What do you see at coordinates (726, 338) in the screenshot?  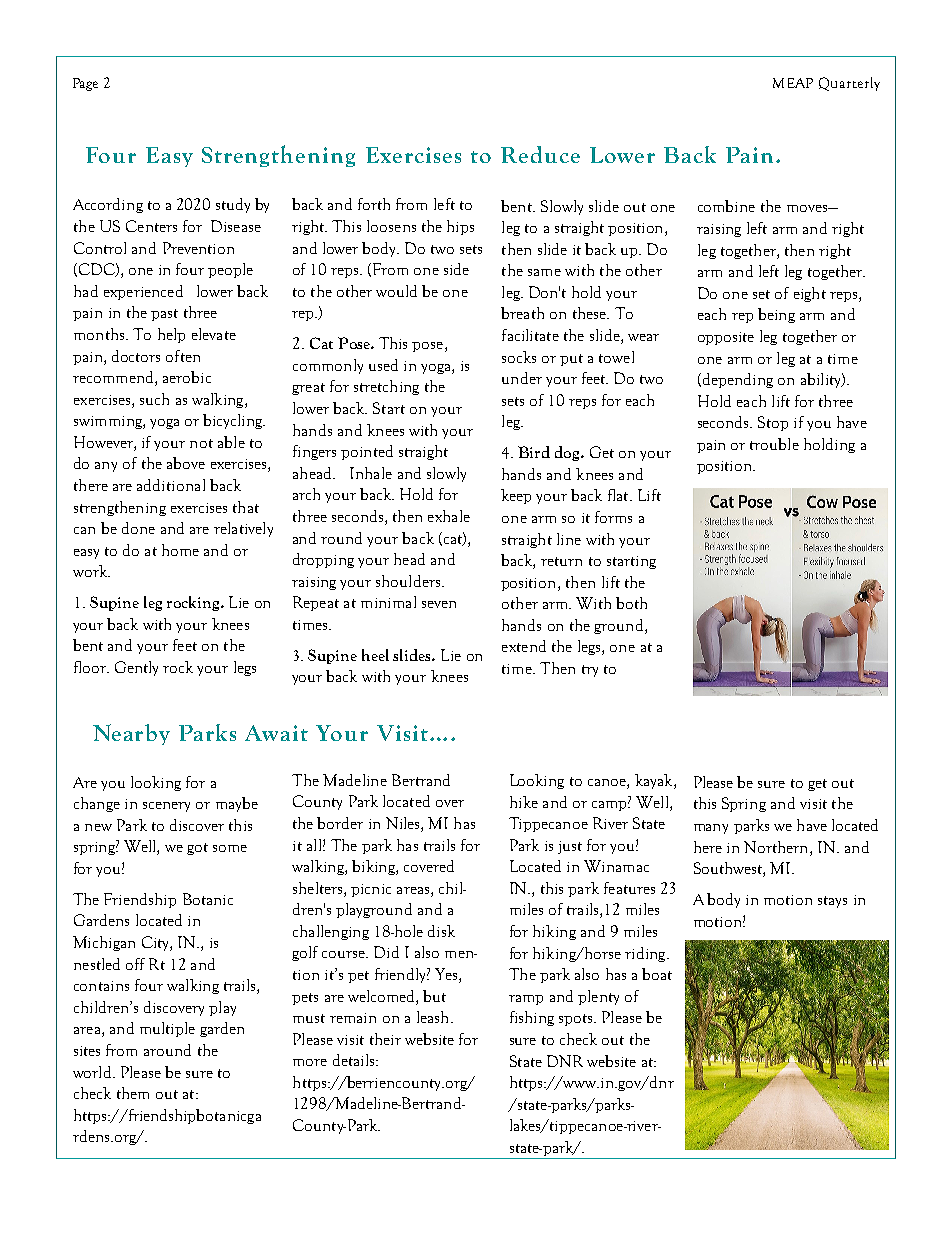 I see `opposite` at bounding box center [726, 338].
